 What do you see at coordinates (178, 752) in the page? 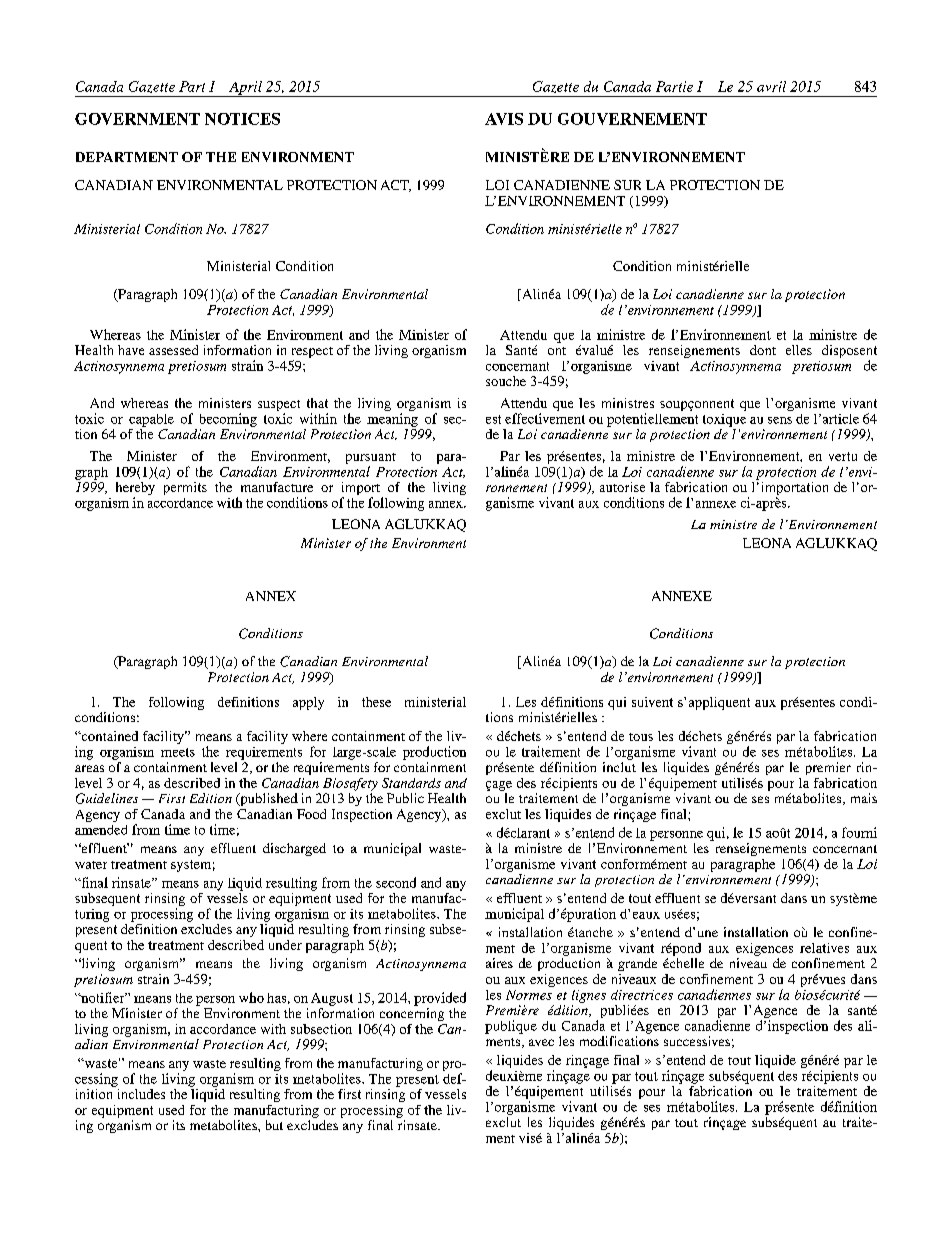
I see `meets` at bounding box center [178, 752].
